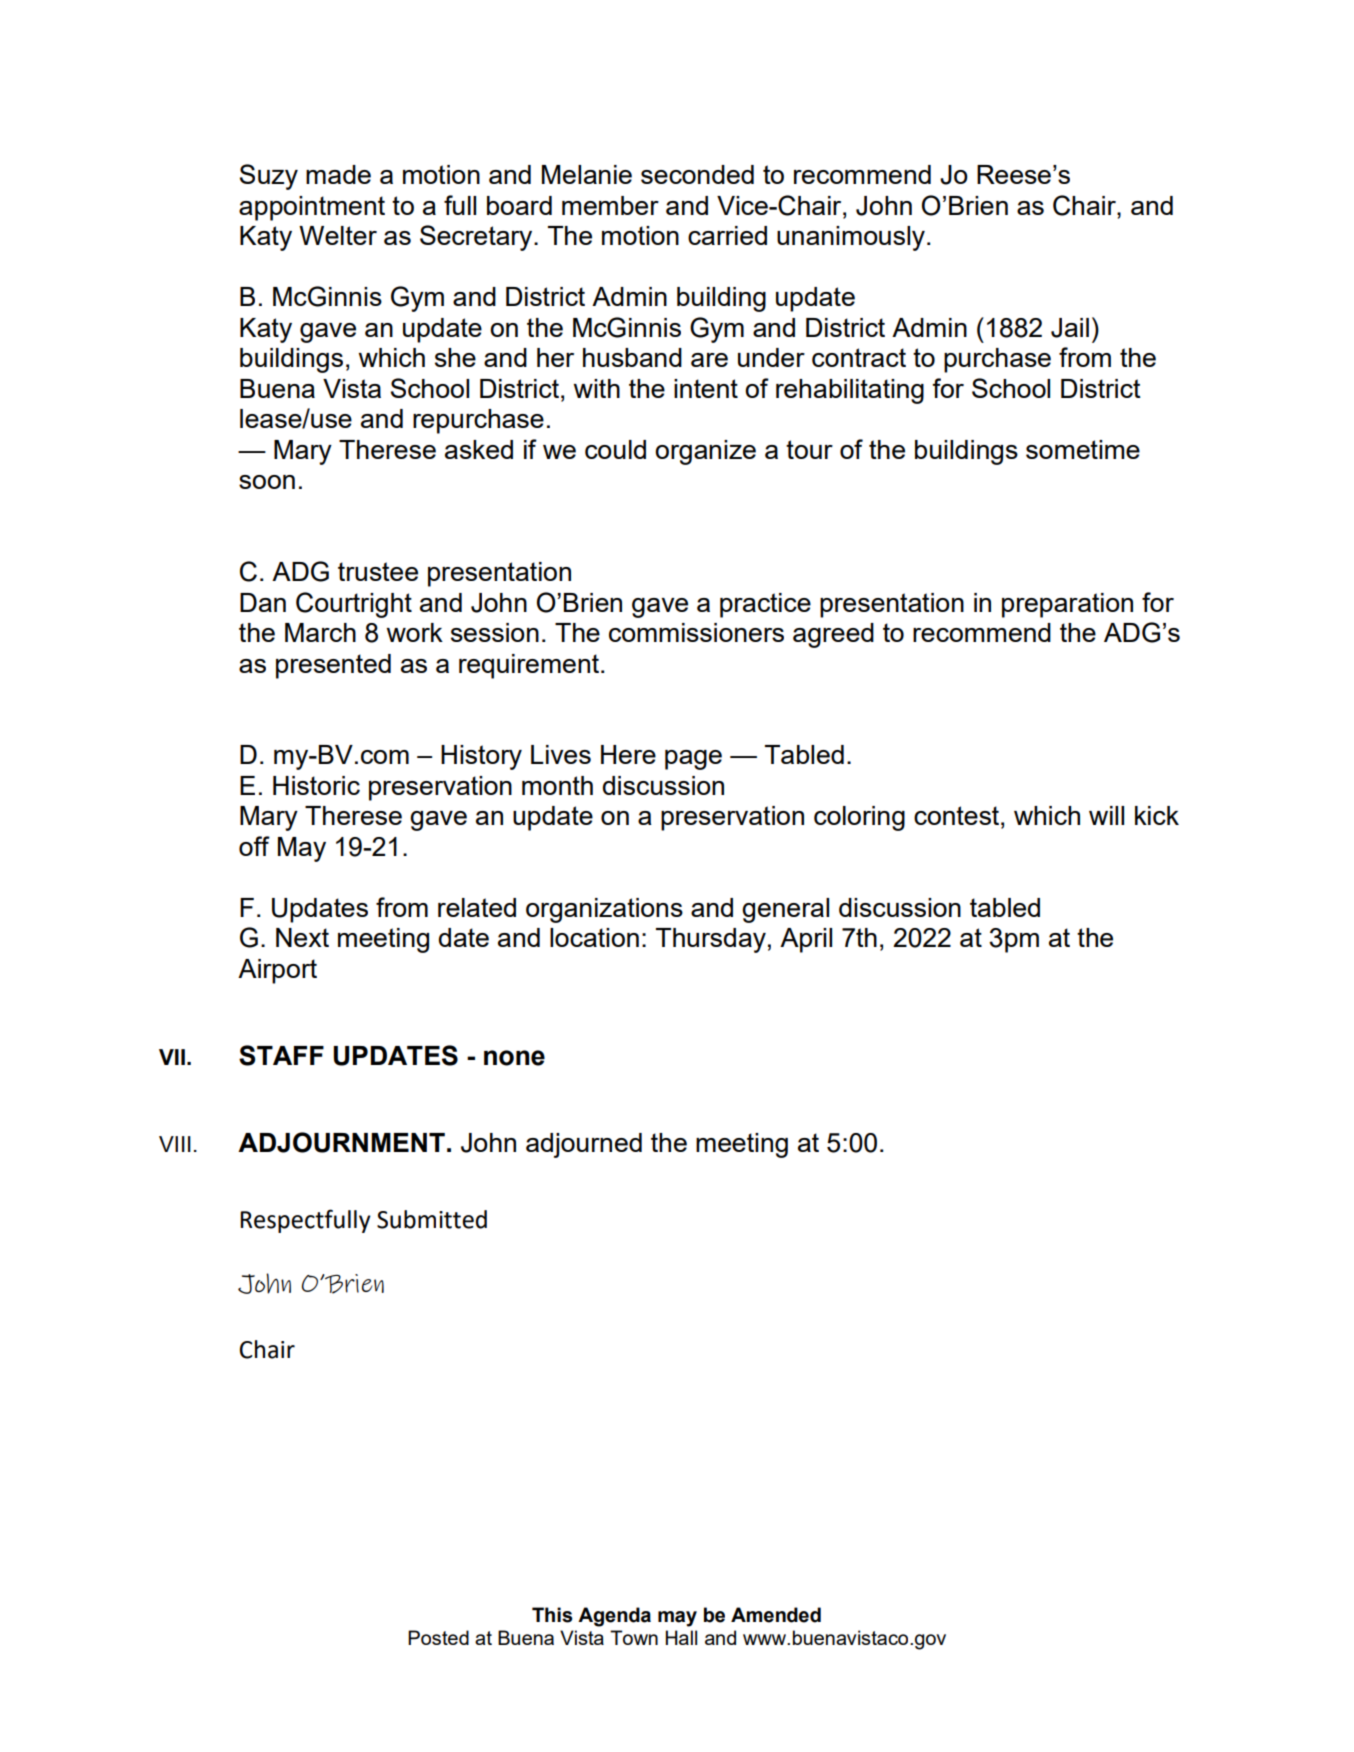 Image resolution: width=1354 pixels, height=1752 pixels. Describe the element at coordinates (614, 1617) in the screenshot. I see `Agenda` at that location.
